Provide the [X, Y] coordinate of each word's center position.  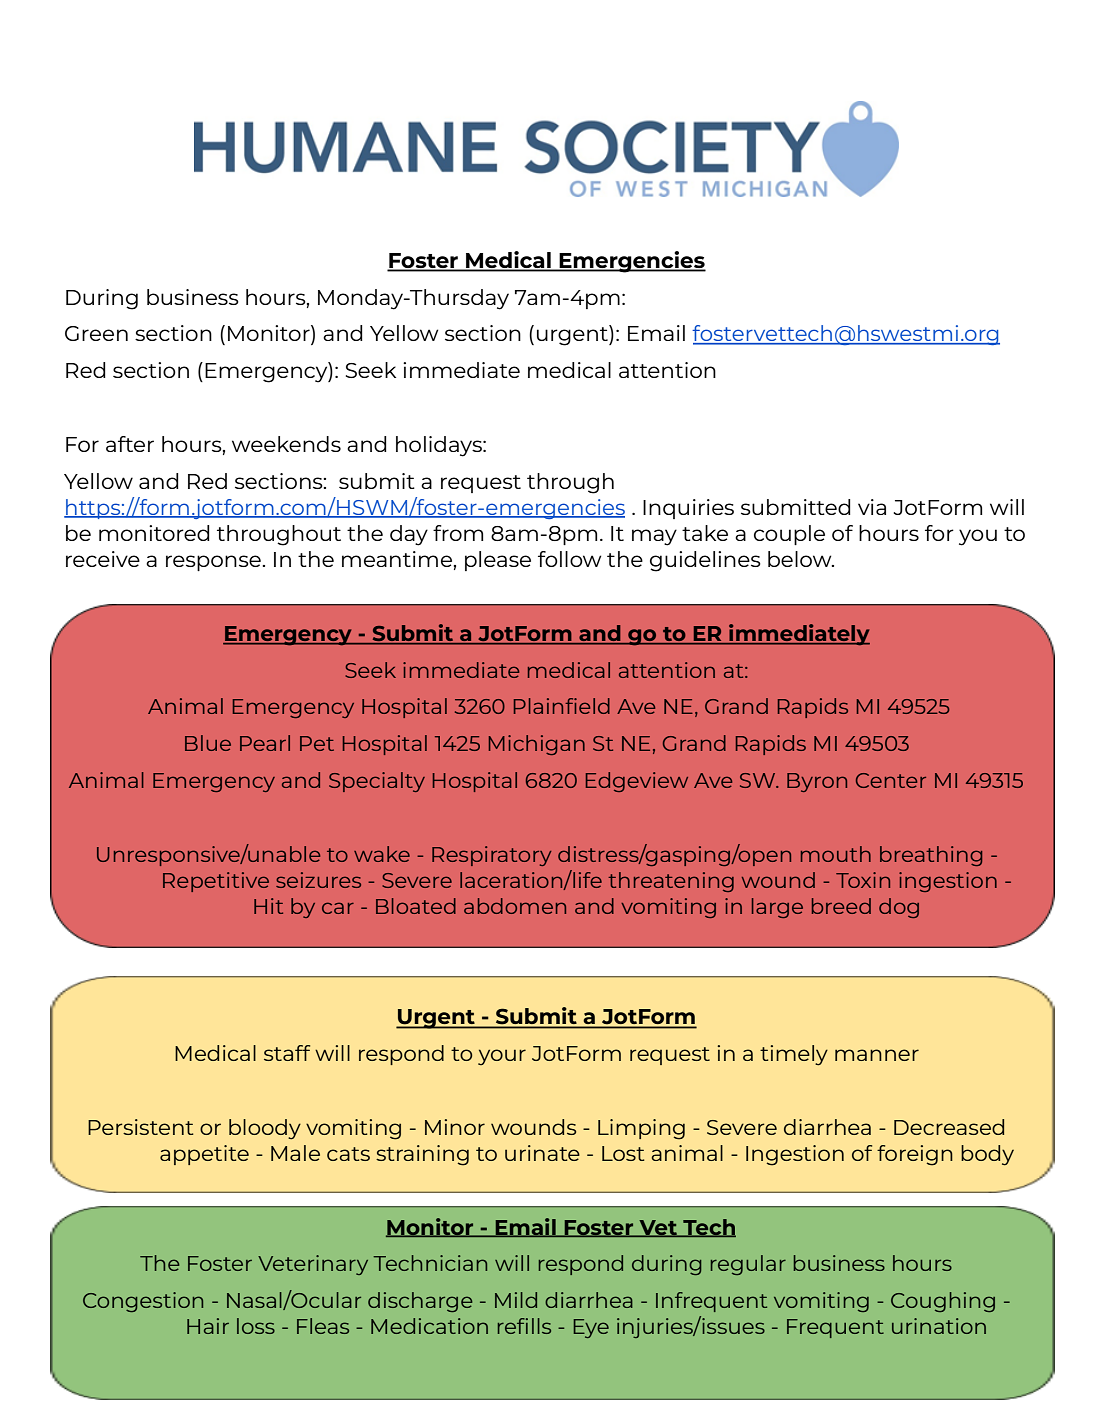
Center [891, 780]
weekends [286, 444]
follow [569, 559]
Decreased [949, 1127]
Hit [268, 906]
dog [899, 908]
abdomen [515, 906]
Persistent [140, 1127]
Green [96, 333]
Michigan [537, 745]
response [214, 563]
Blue [208, 743]
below [801, 559]
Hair [208, 1326]
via [872, 507]
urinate [542, 1153]
